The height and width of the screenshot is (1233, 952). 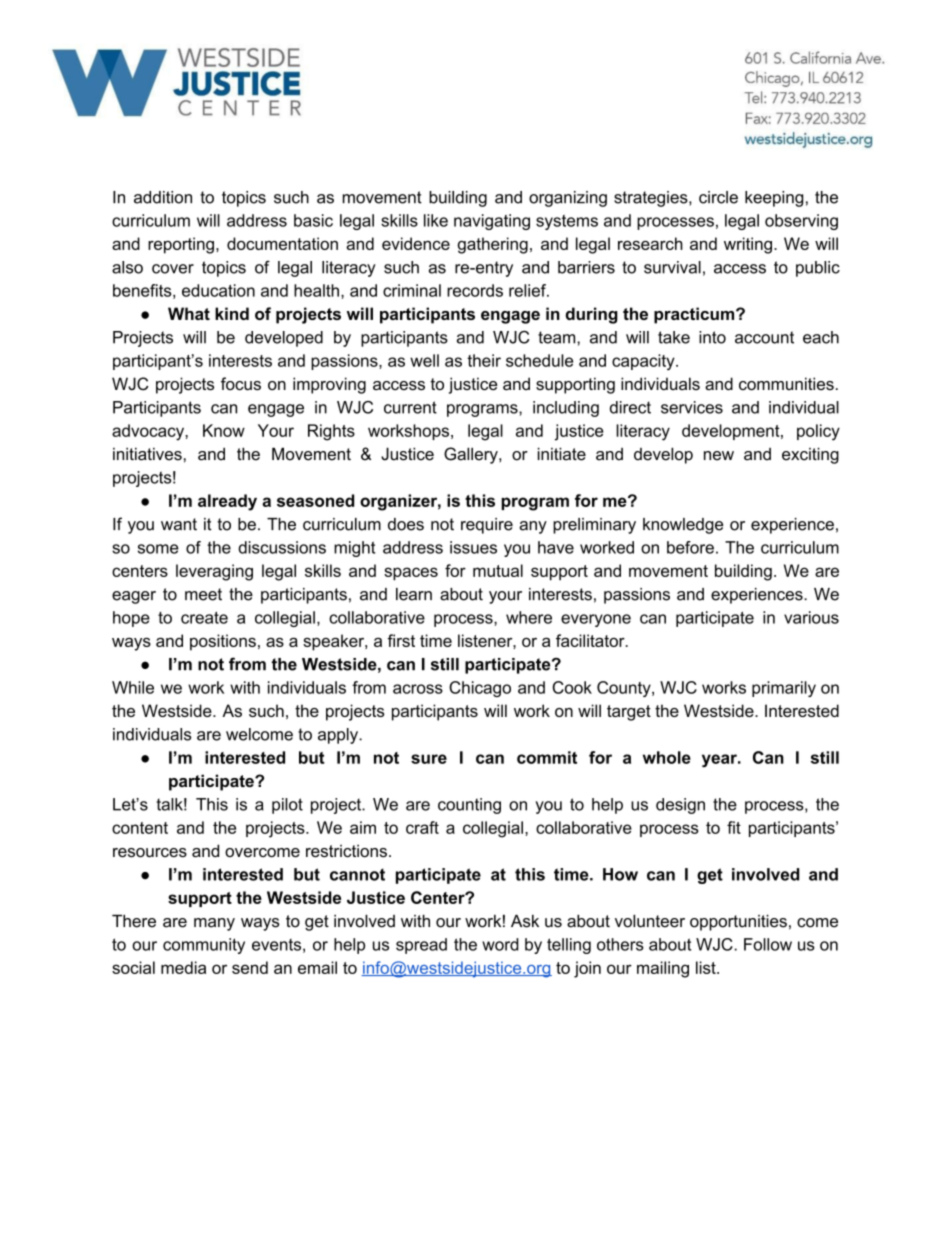 I want to click on community, so click(x=204, y=946).
